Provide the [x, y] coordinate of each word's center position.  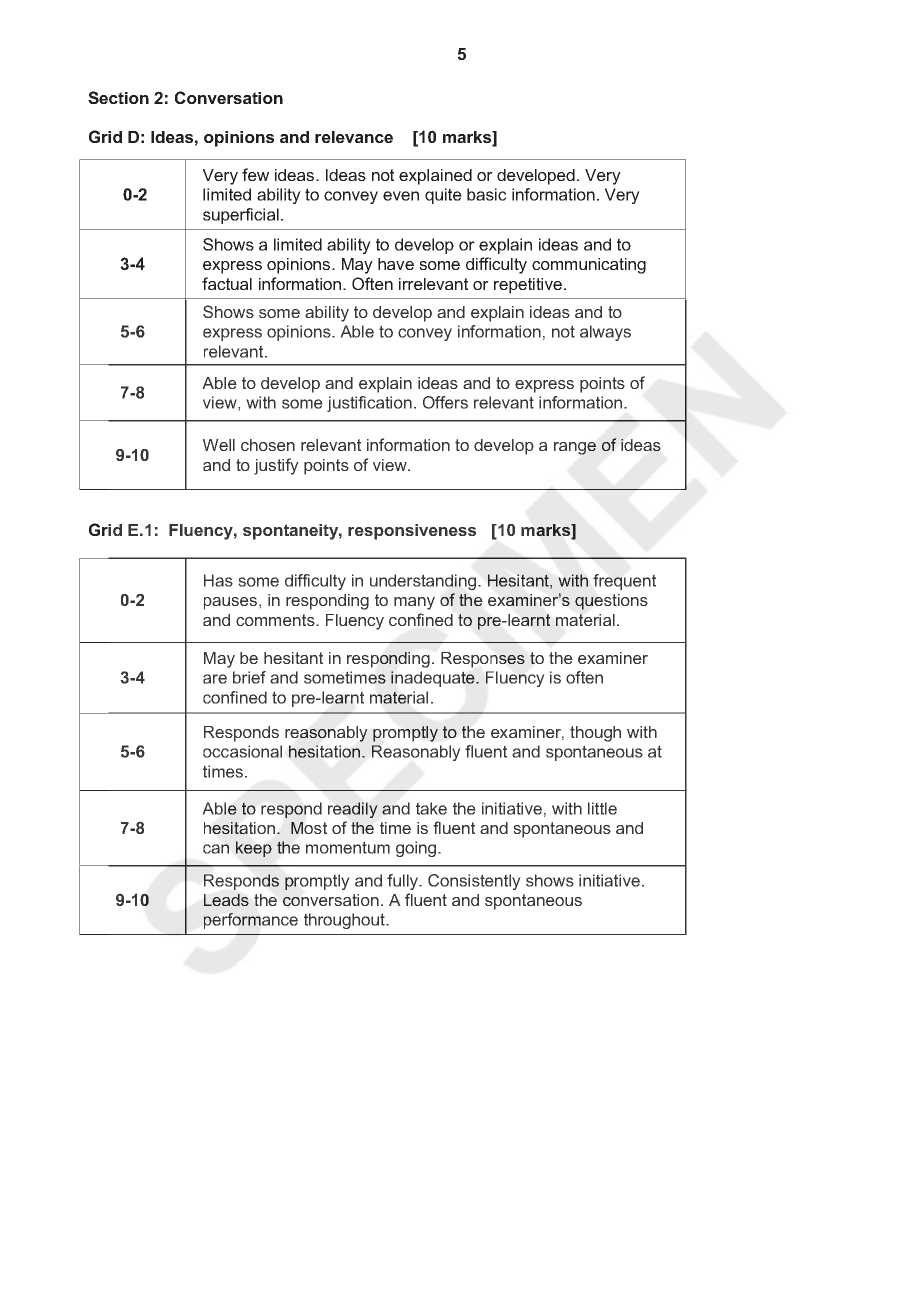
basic [487, 194]
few [255, 174]
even [401, 196]
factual [227, 283]
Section [118, 97]
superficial [241, 216]
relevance [354, 137]
